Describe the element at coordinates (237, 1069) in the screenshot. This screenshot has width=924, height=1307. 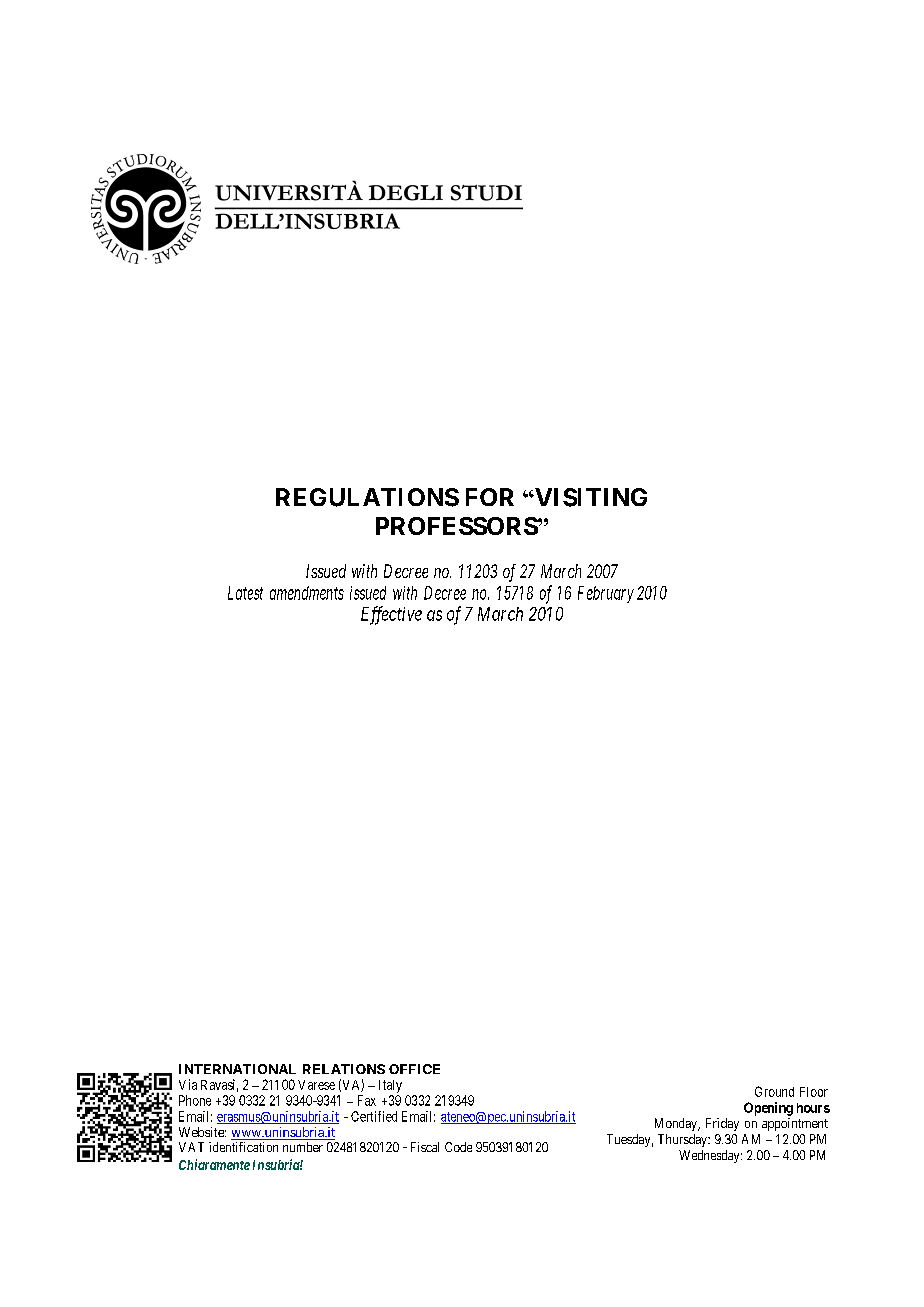
I see `INTERNATIONAL` at that location.
